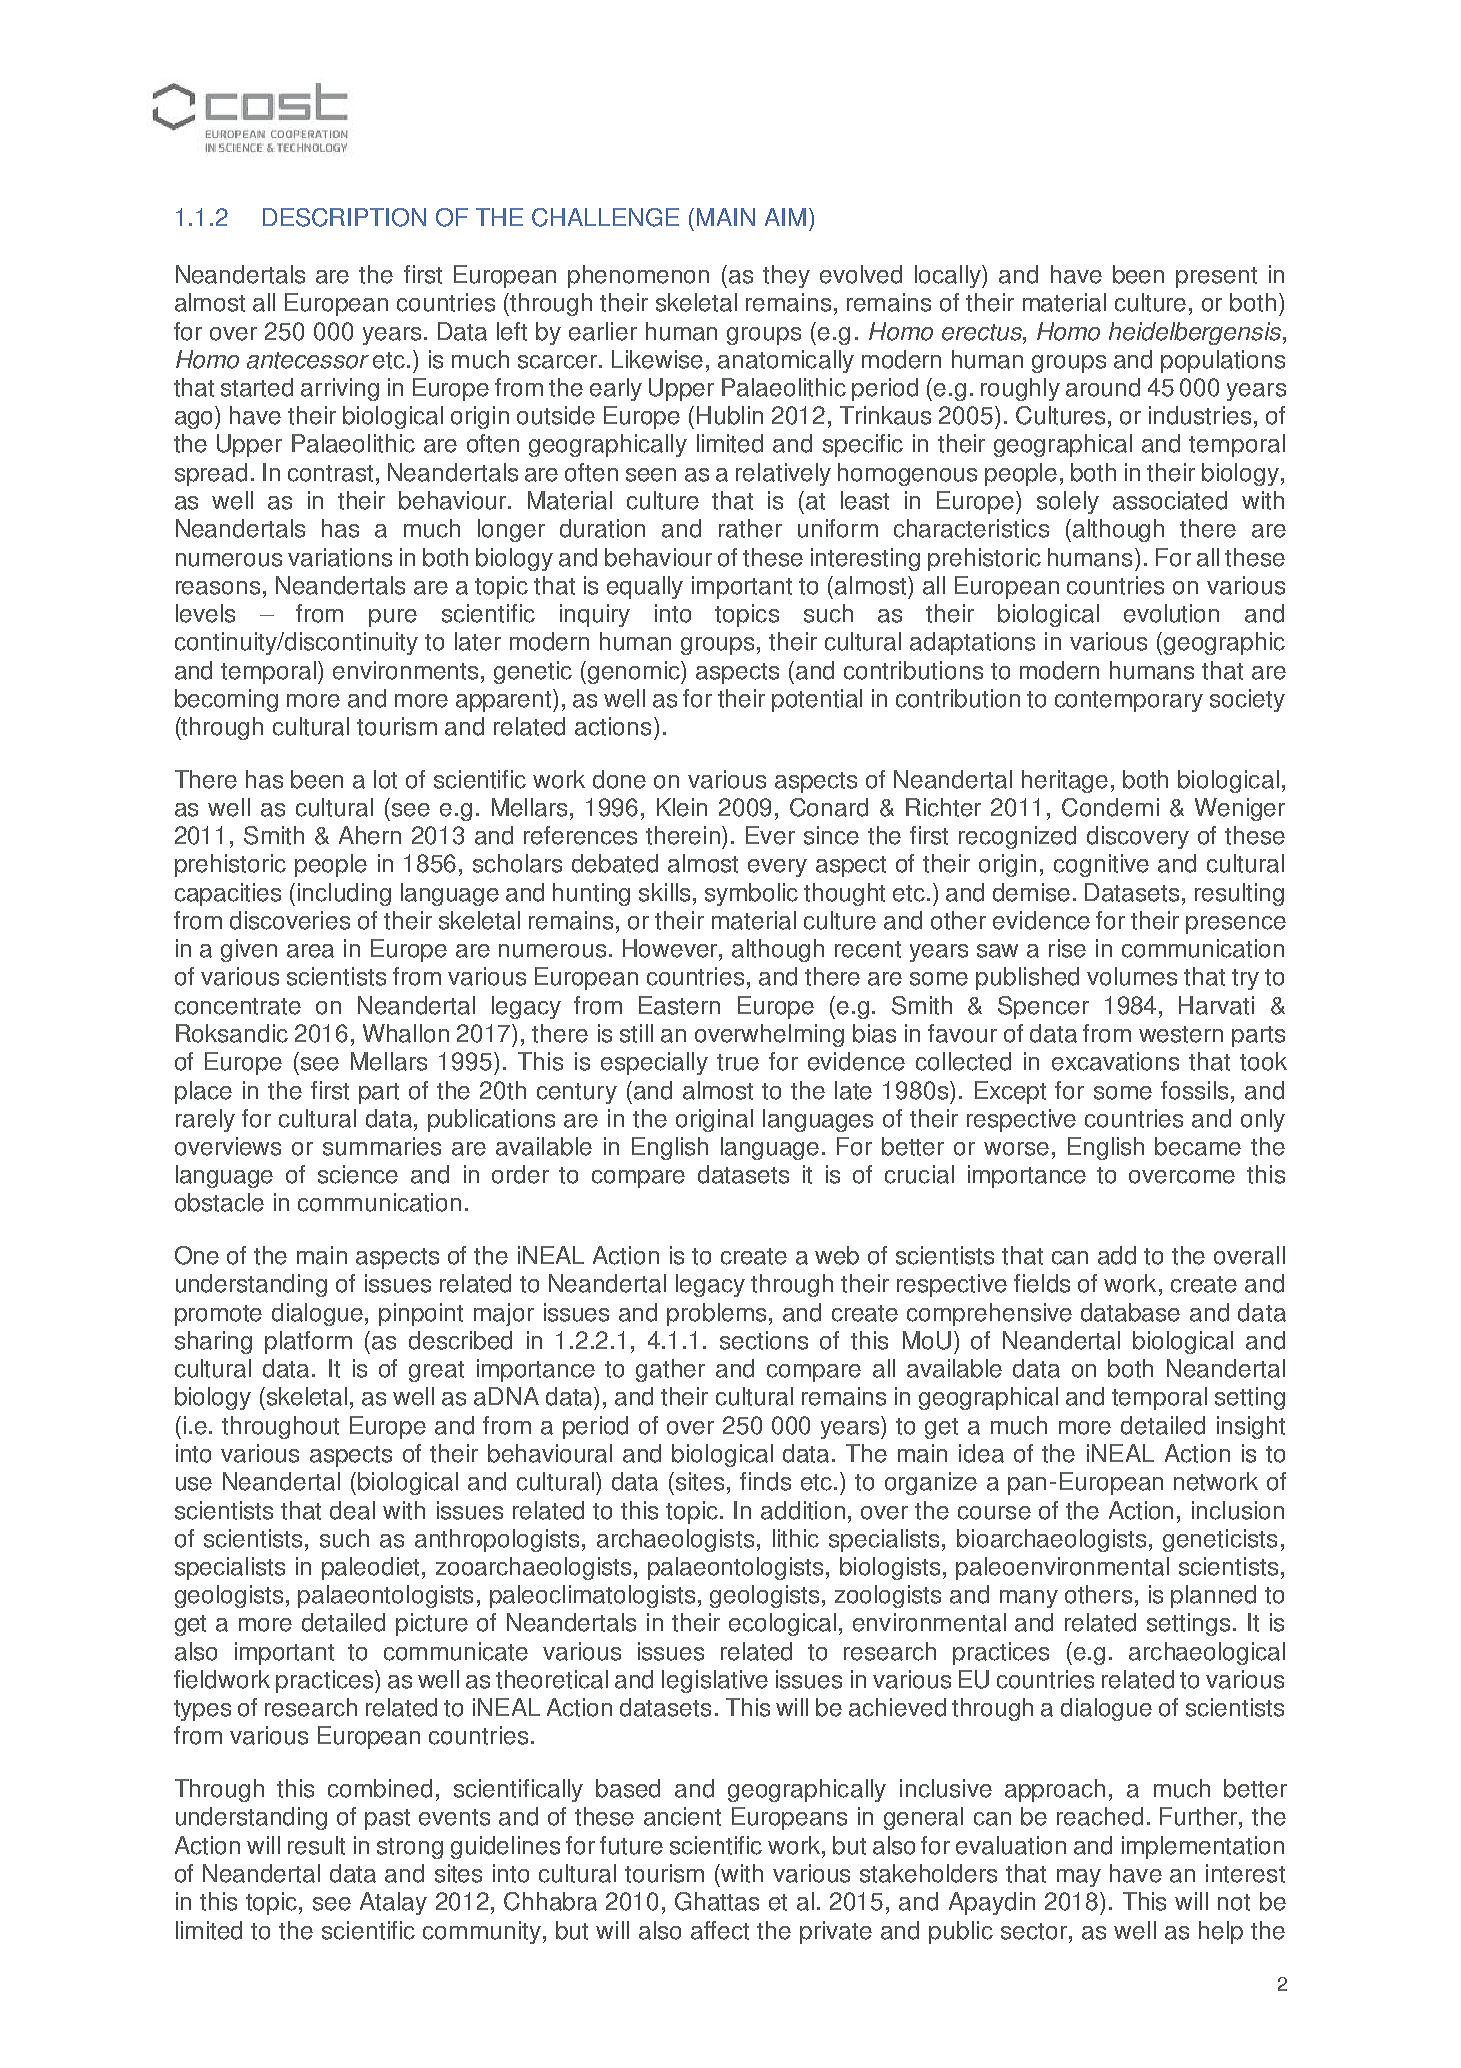 The width and height of the screenshot is (1461, 2068). What do you see at coordinates (382, 1146) in the screenshot?
I see `summaries` at bounding box center [382, 1146].
